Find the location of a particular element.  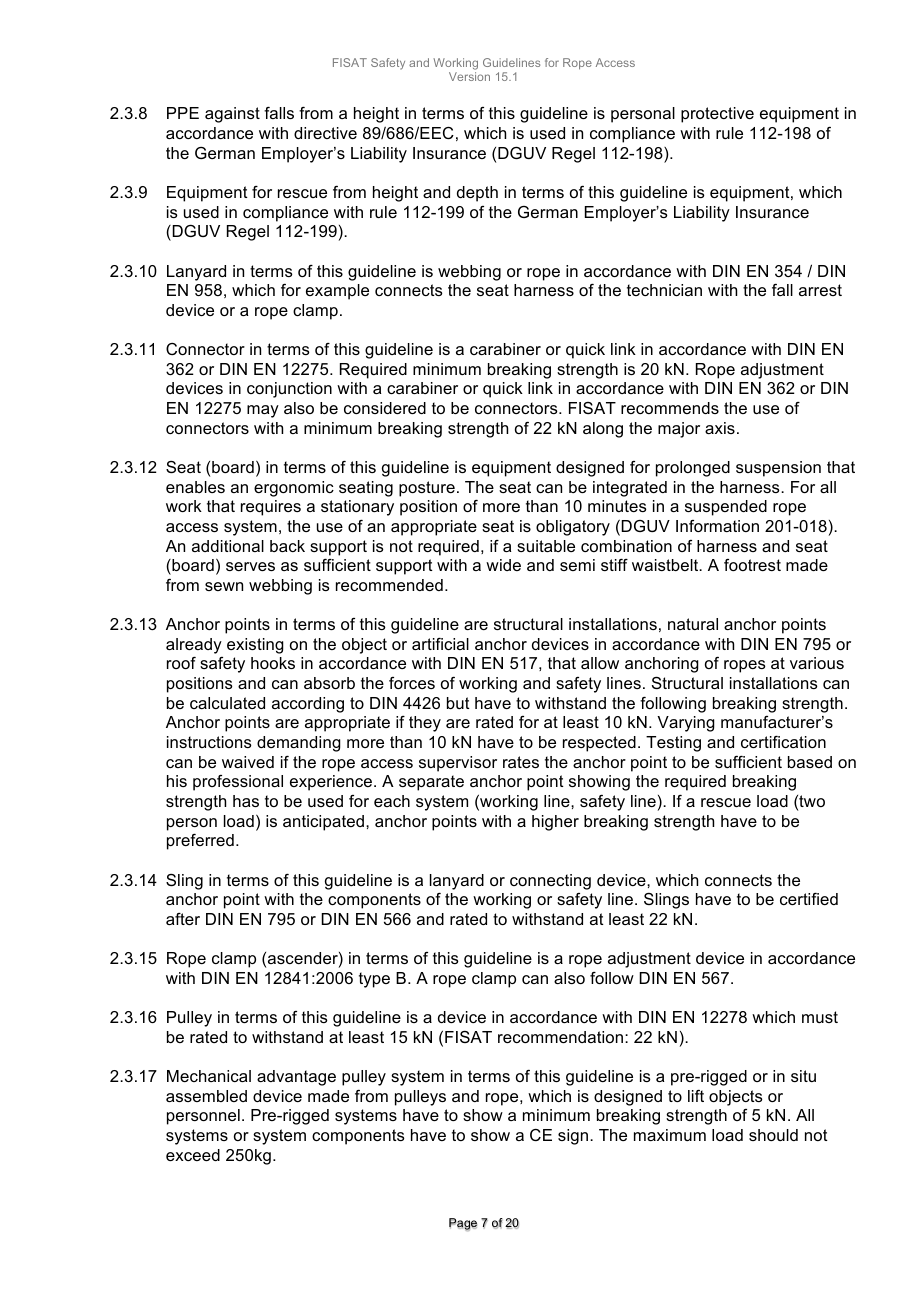

existing is located at coordinates (255, 646).
